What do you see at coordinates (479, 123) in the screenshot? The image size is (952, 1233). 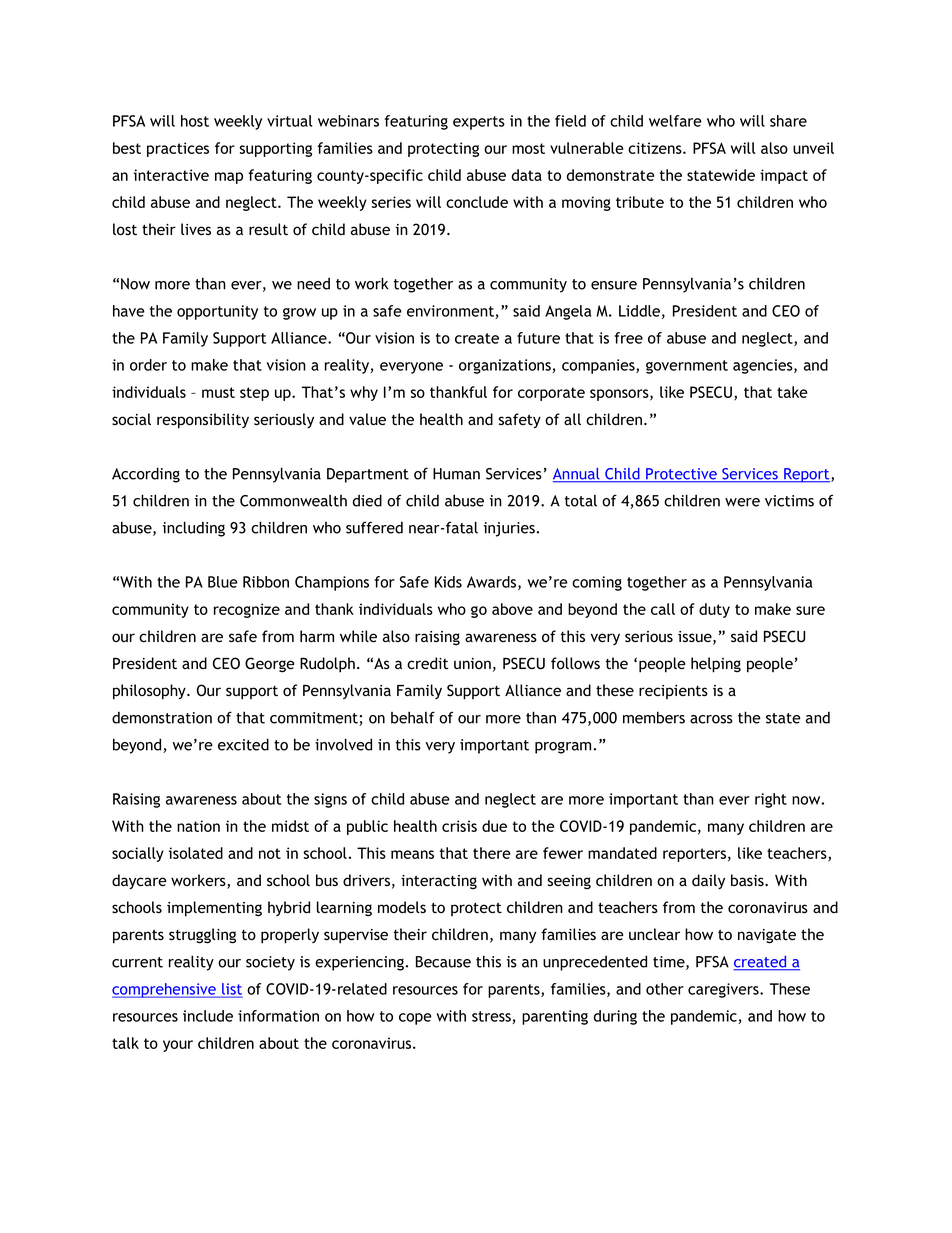 I see `experts` at bounding box center [479, 123].
